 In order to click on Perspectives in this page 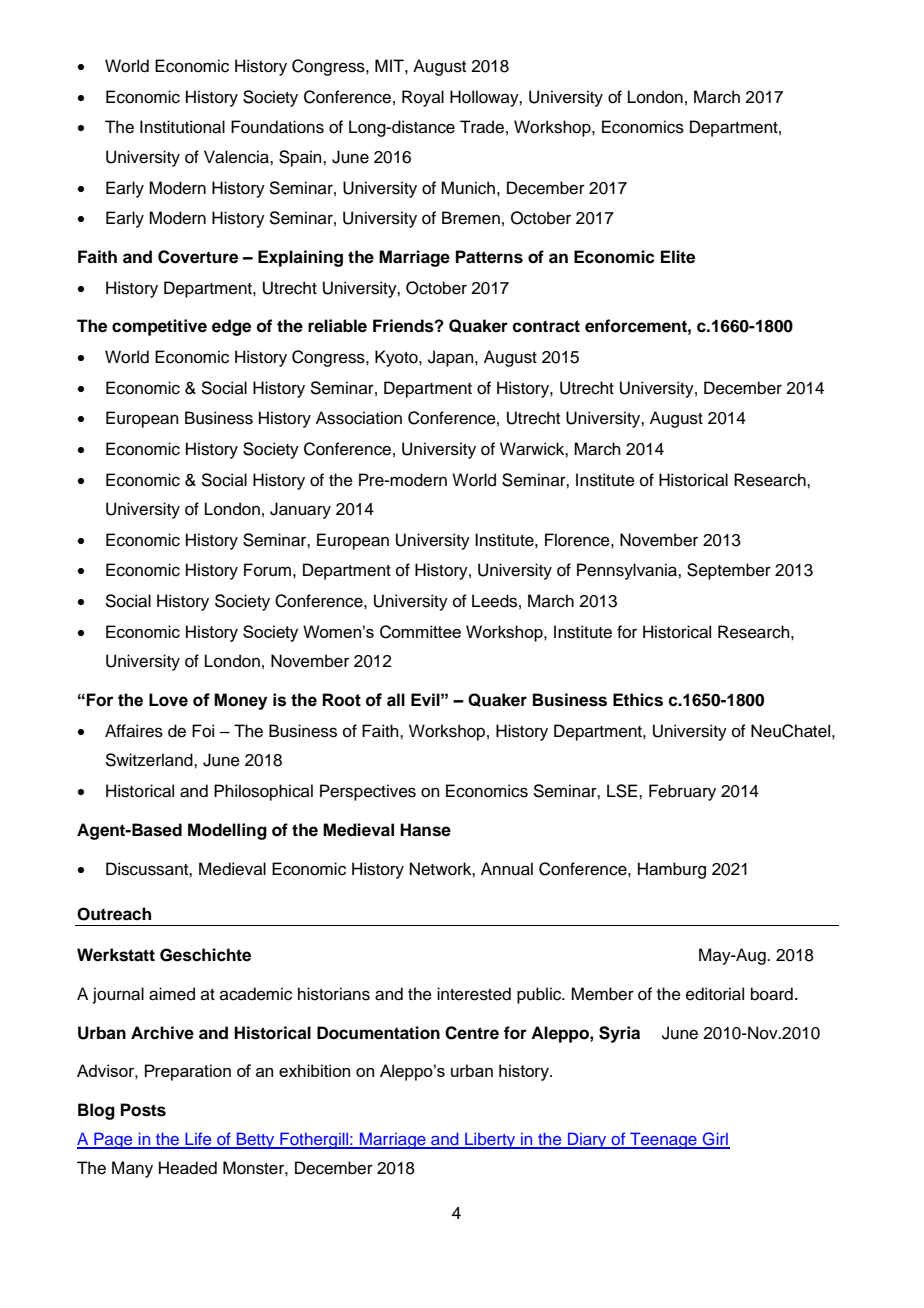, I will do `click(368, 792)`.
